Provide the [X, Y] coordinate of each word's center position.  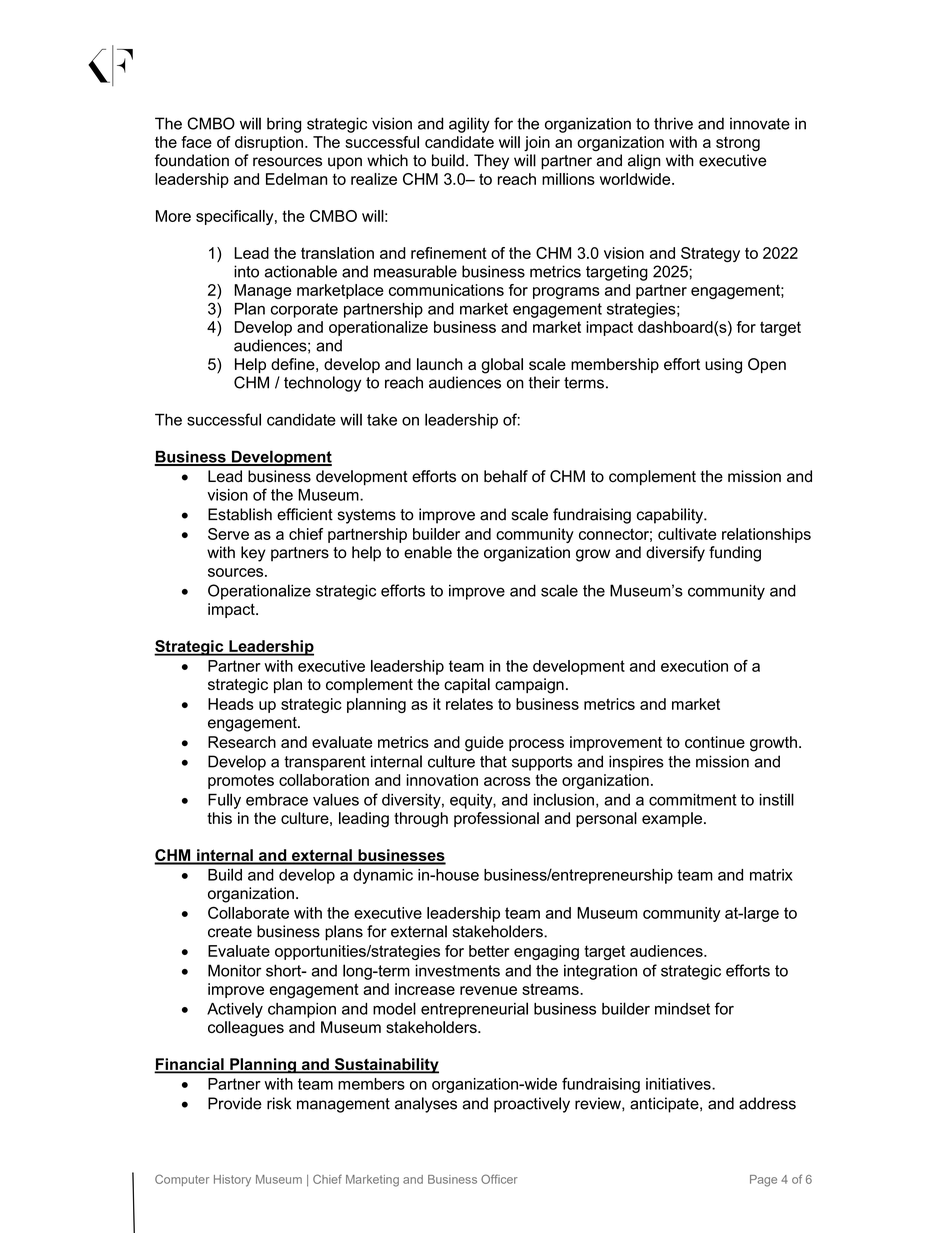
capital [467, 685]
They [491, 162]
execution [694, 666]
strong [738, 144]
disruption [269, 143]
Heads [231, 704]
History [232, 1181]
